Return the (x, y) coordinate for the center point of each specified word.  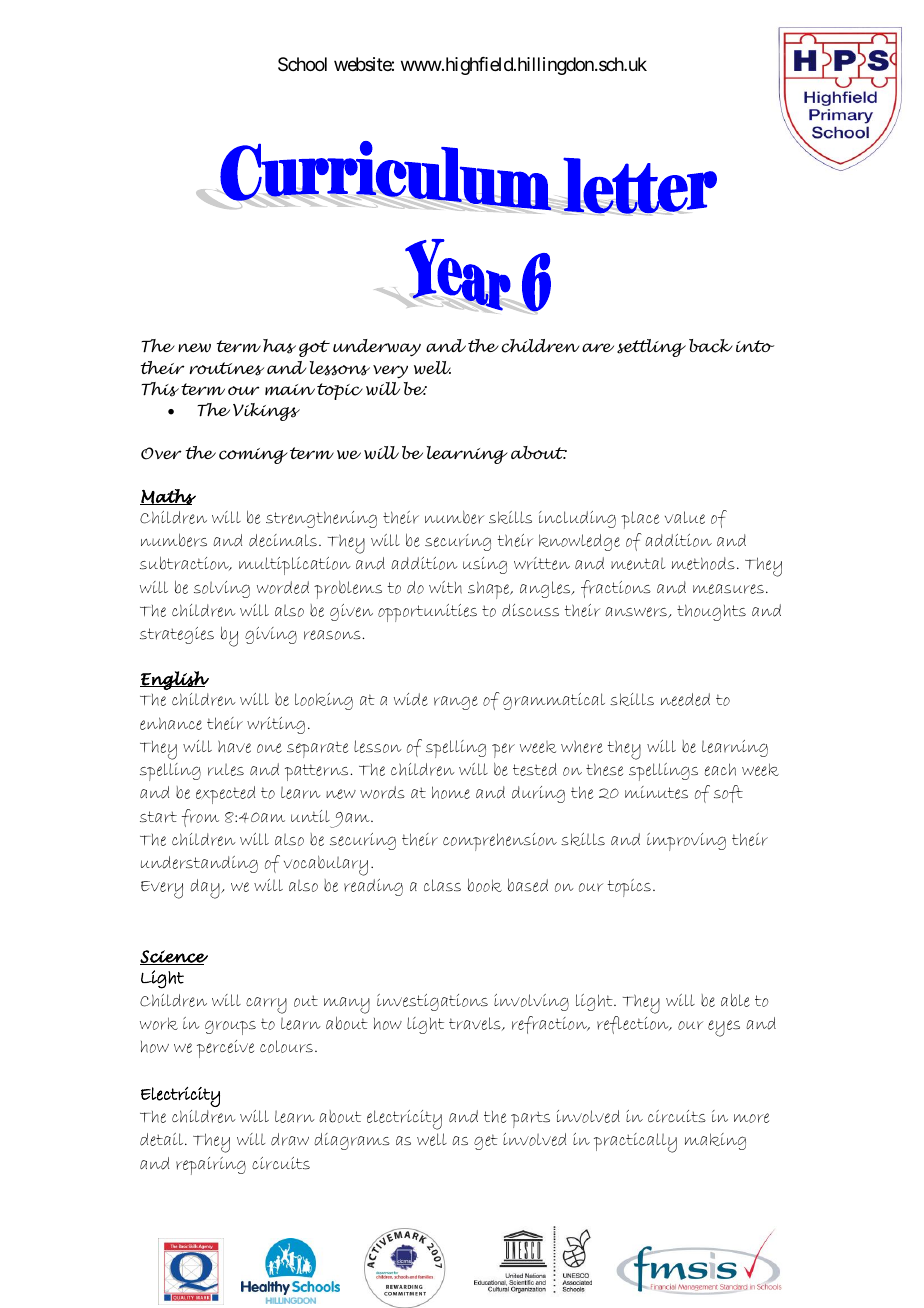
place (640, 520)
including (577, 519)
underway (377, 348)
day (206, 889)
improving (686, 842)
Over (161, 453)
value (685, 517)
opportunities (427, 613)
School (302, 64)
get (486, 1142)
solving (222, 589)
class (442, 885)
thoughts (711, 612)
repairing (211, 1166)
